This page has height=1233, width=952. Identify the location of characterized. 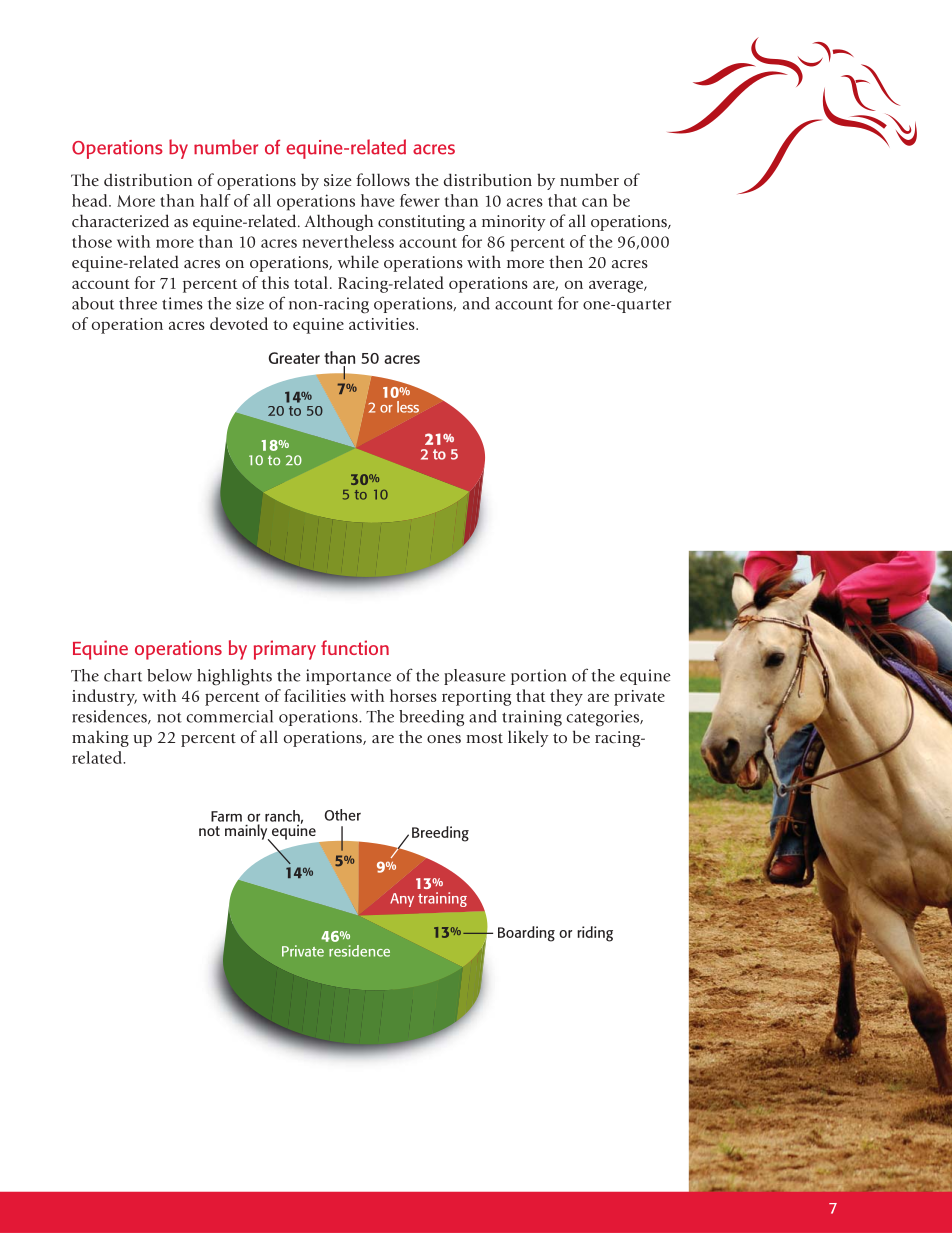
(120, 220).
